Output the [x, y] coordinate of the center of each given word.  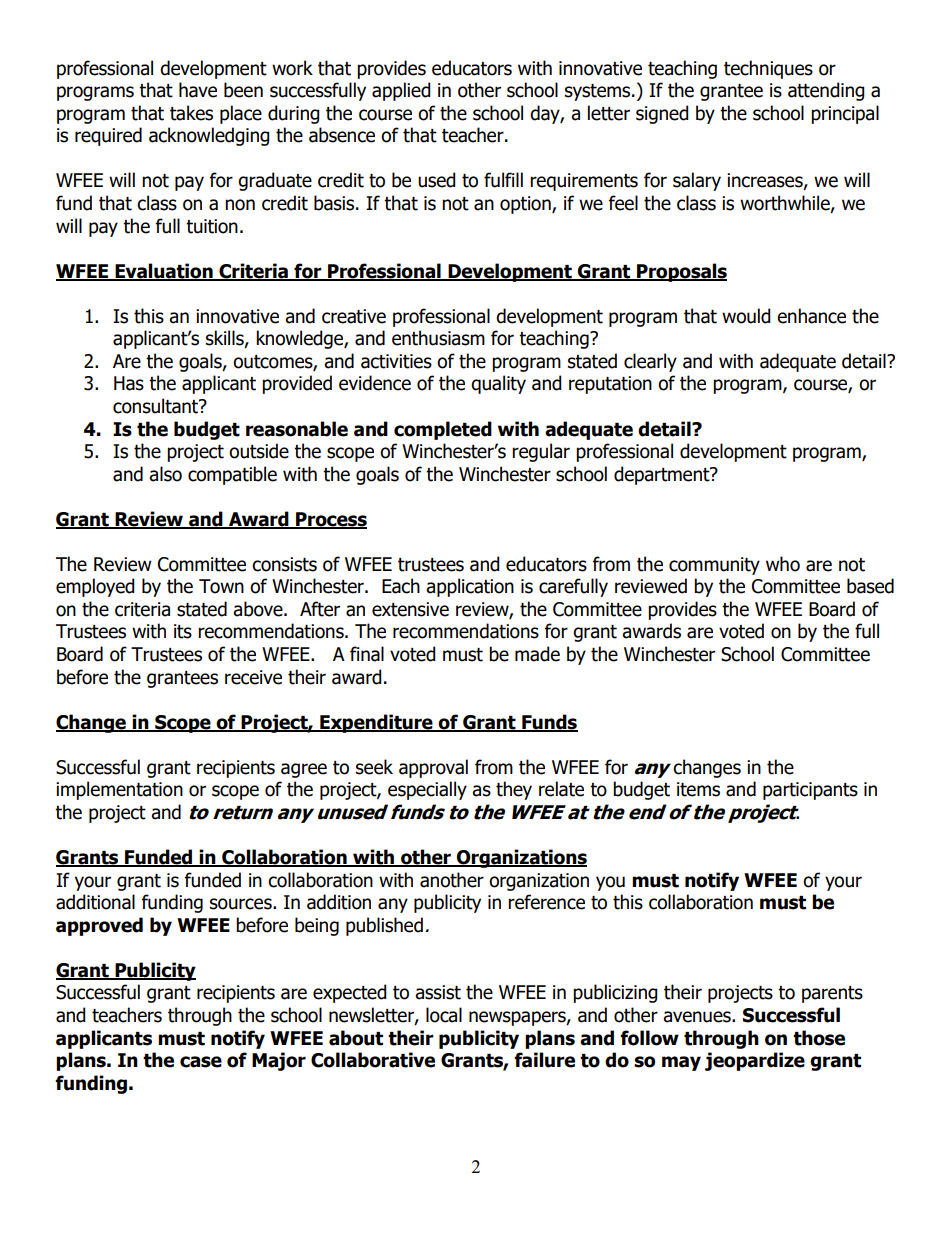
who [783, 564]
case [201, 1062]
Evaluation [164, 271]
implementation [119, 790]
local [444, 1015]
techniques [768, 69]
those [819, 1038]
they [514, 790]
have [198, 90]
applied [401, 91]
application [470, 587]
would [746, 316]
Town [221, 586]
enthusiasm [438, 338]
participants [810, 791]
